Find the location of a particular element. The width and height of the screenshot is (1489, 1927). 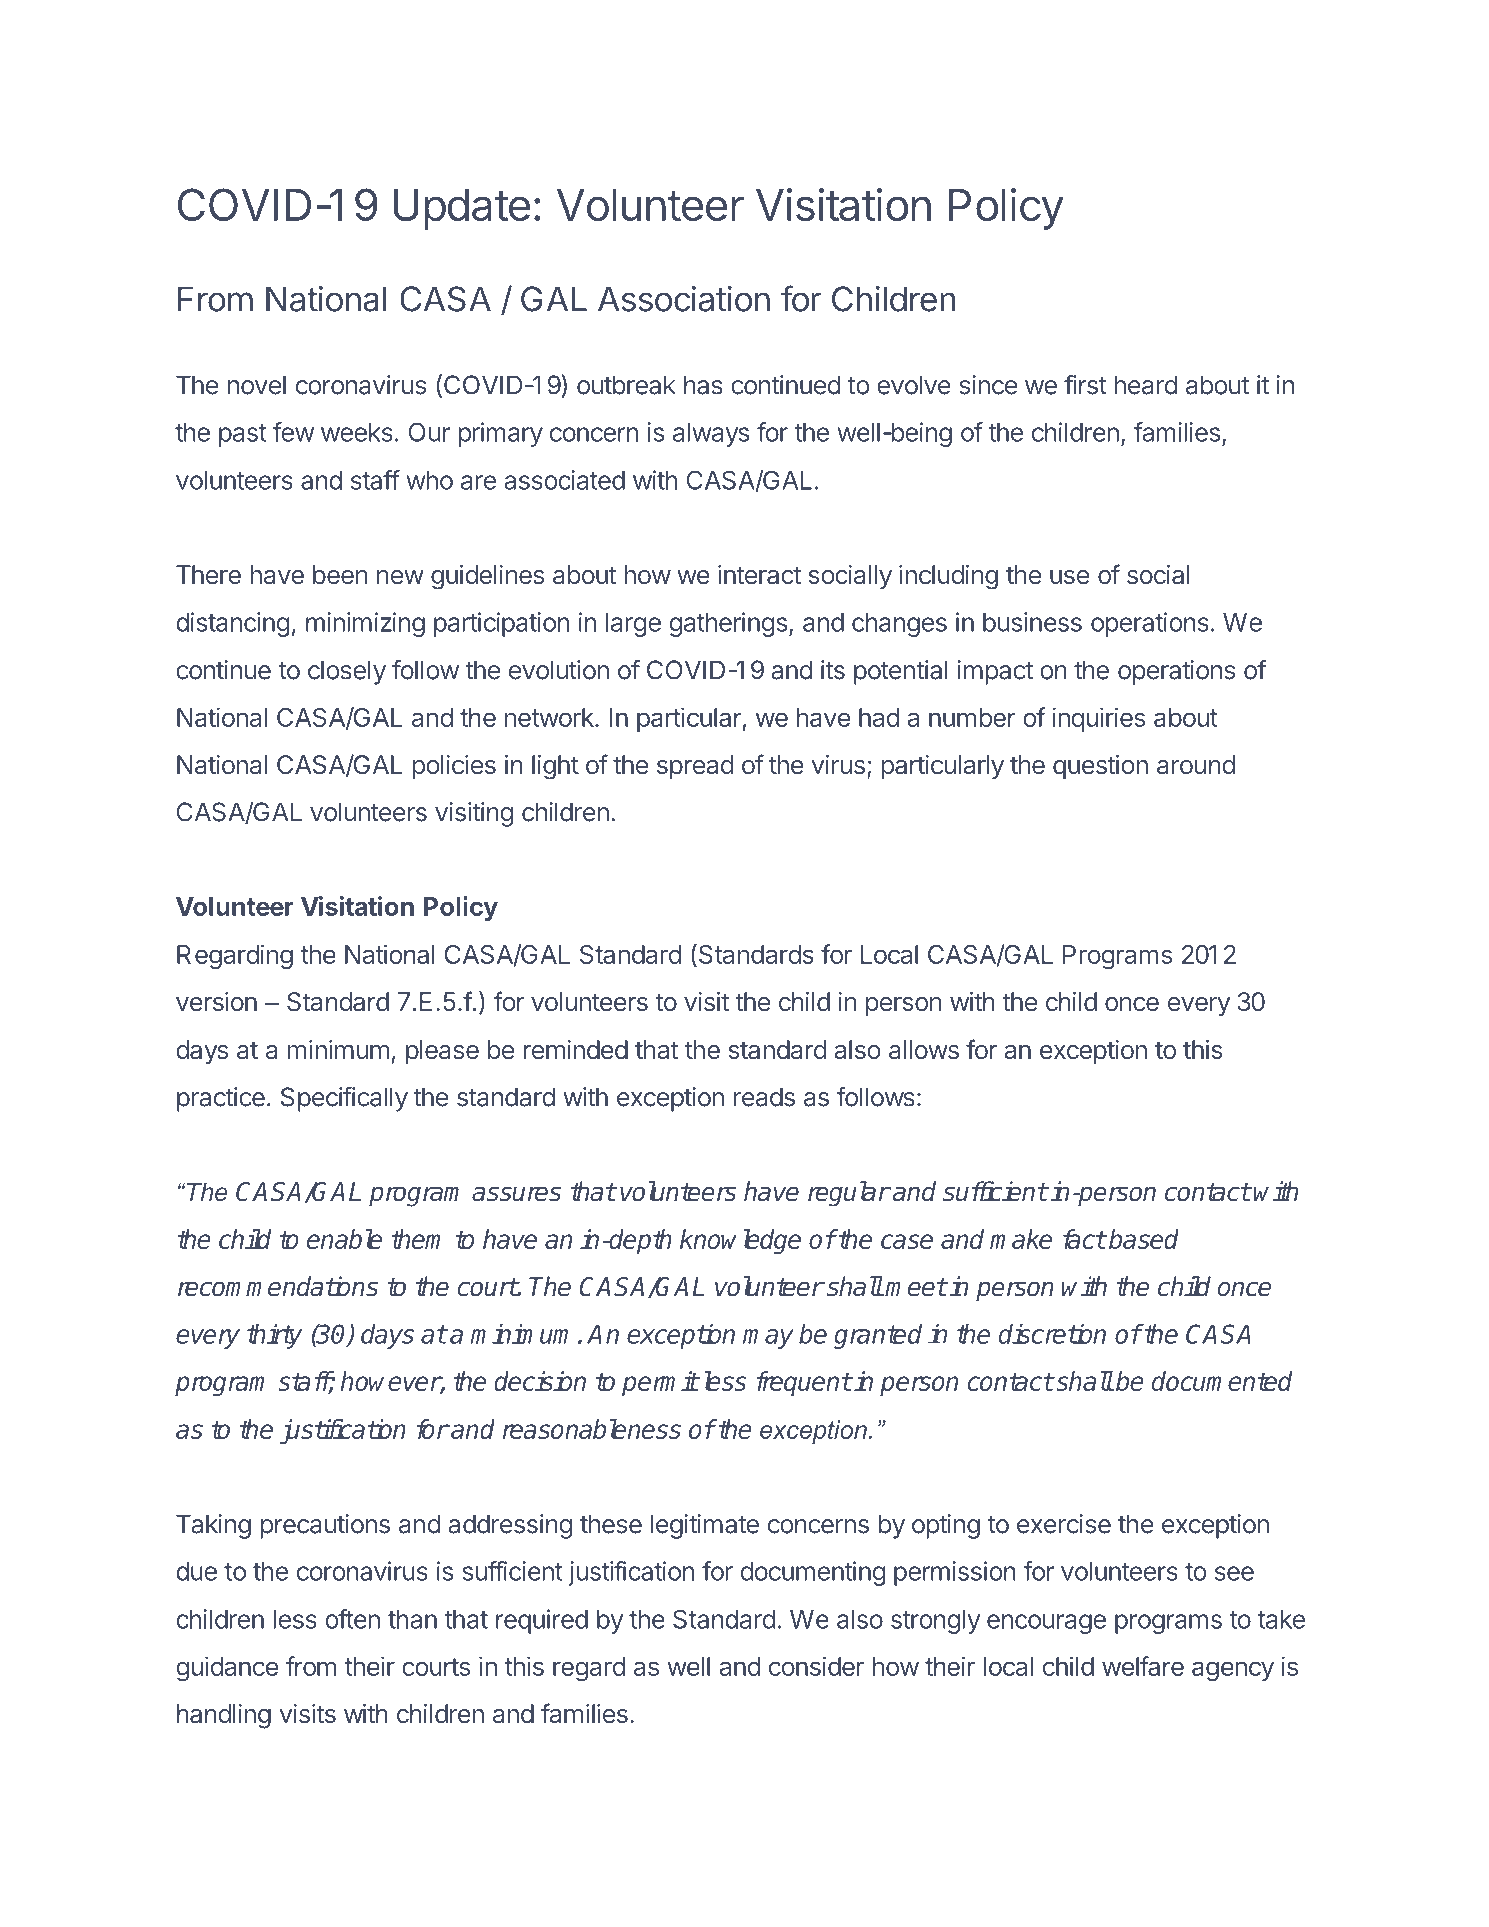

based is located at coordinates (1143, 1239).
